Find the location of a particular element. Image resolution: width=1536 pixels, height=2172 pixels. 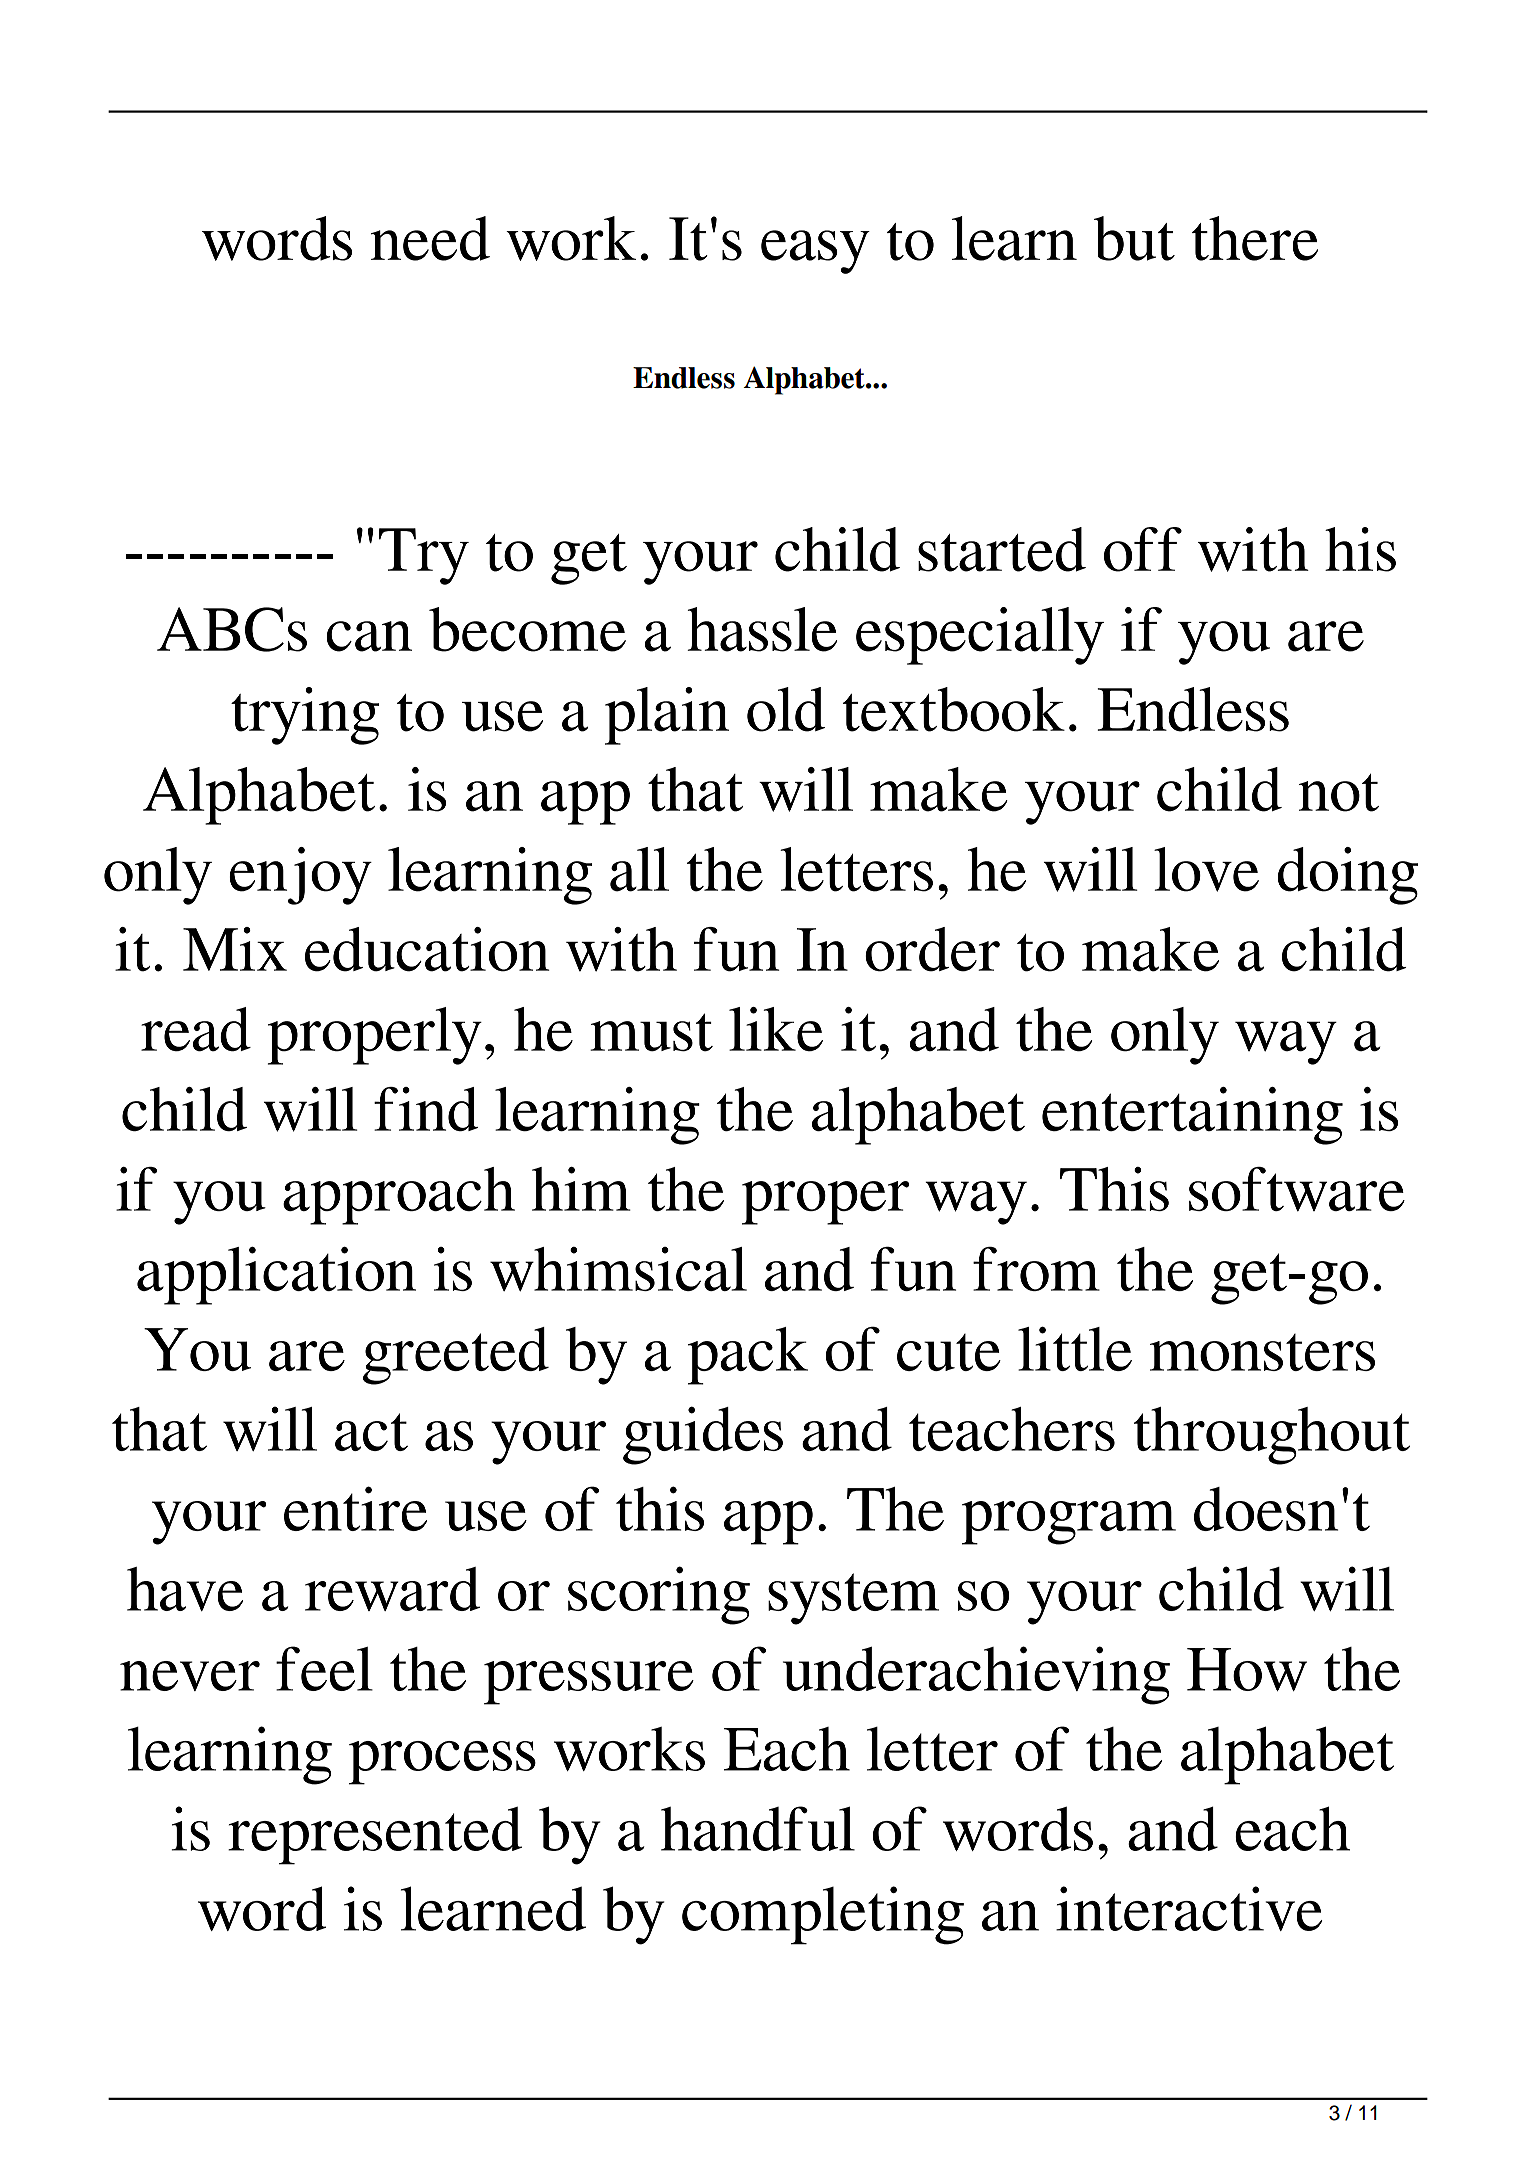

there is located at coordinates (1255, 238).
